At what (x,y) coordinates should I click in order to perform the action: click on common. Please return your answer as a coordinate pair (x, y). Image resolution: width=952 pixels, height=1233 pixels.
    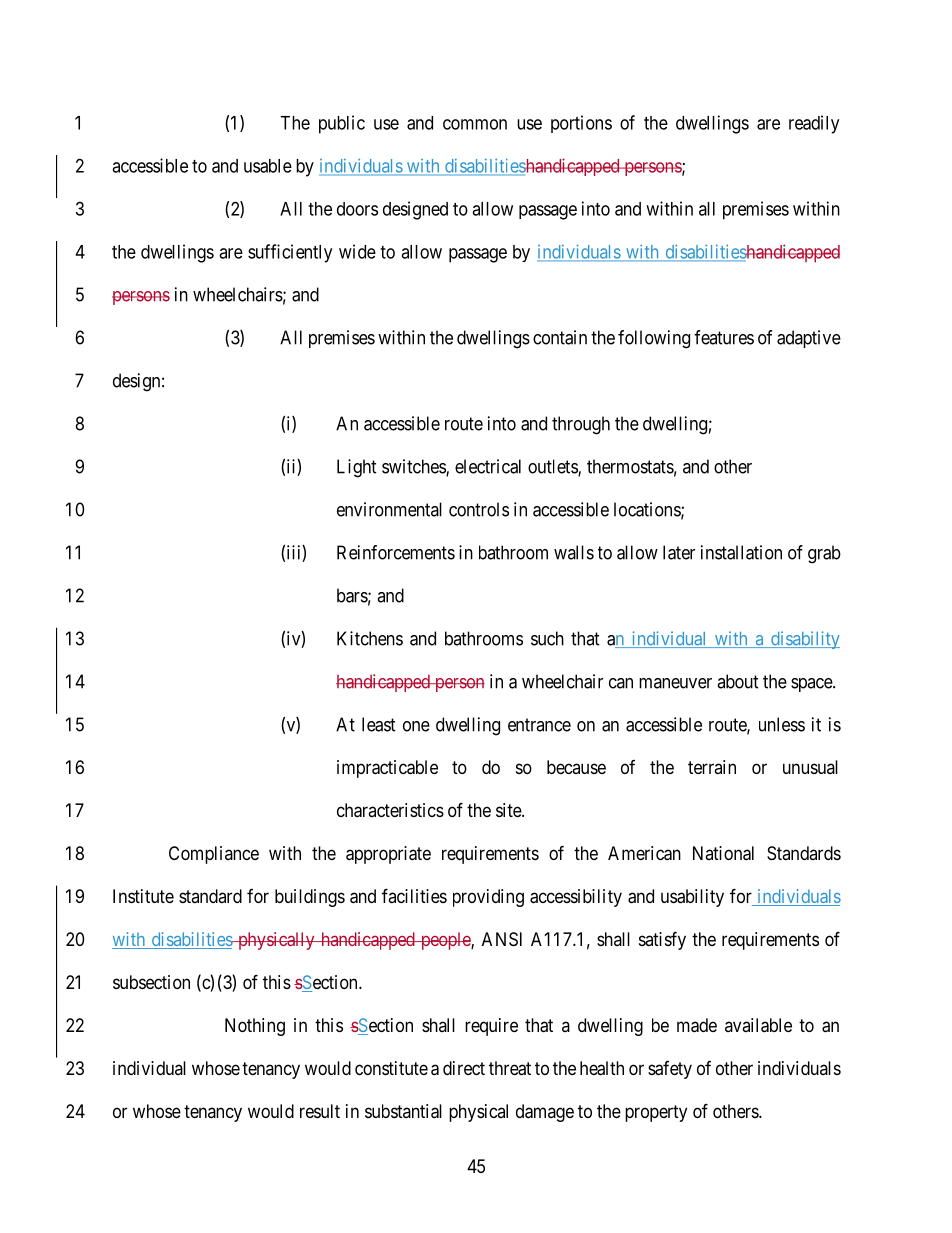
    Looking at the image, I should click on (475, 124).
